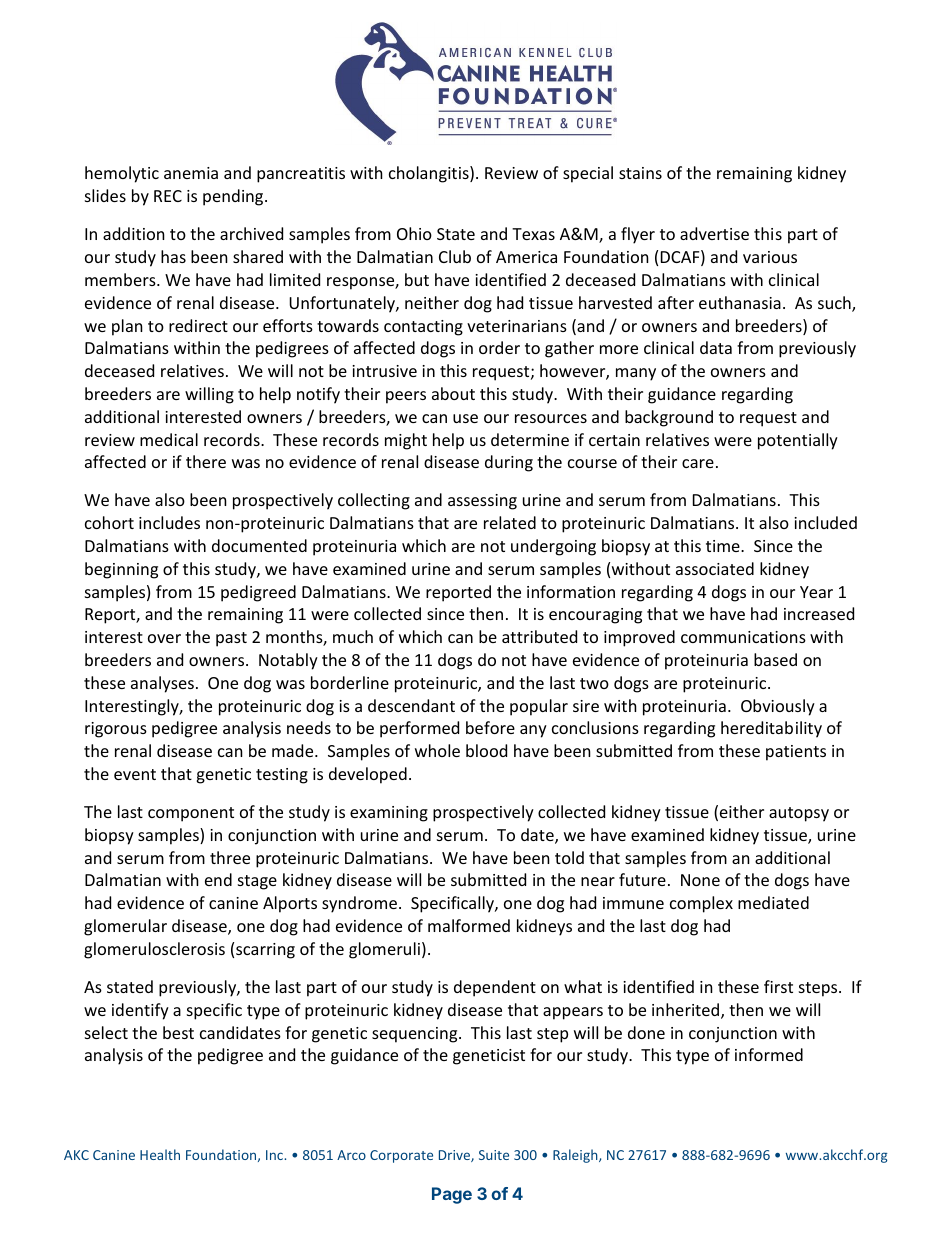 Image resolution: width=952 pixels, height=1233 pixels. What do you see at coordinates (714, 233) in the screenshot?
I see `advertise` at bounding box center [714, 233].
